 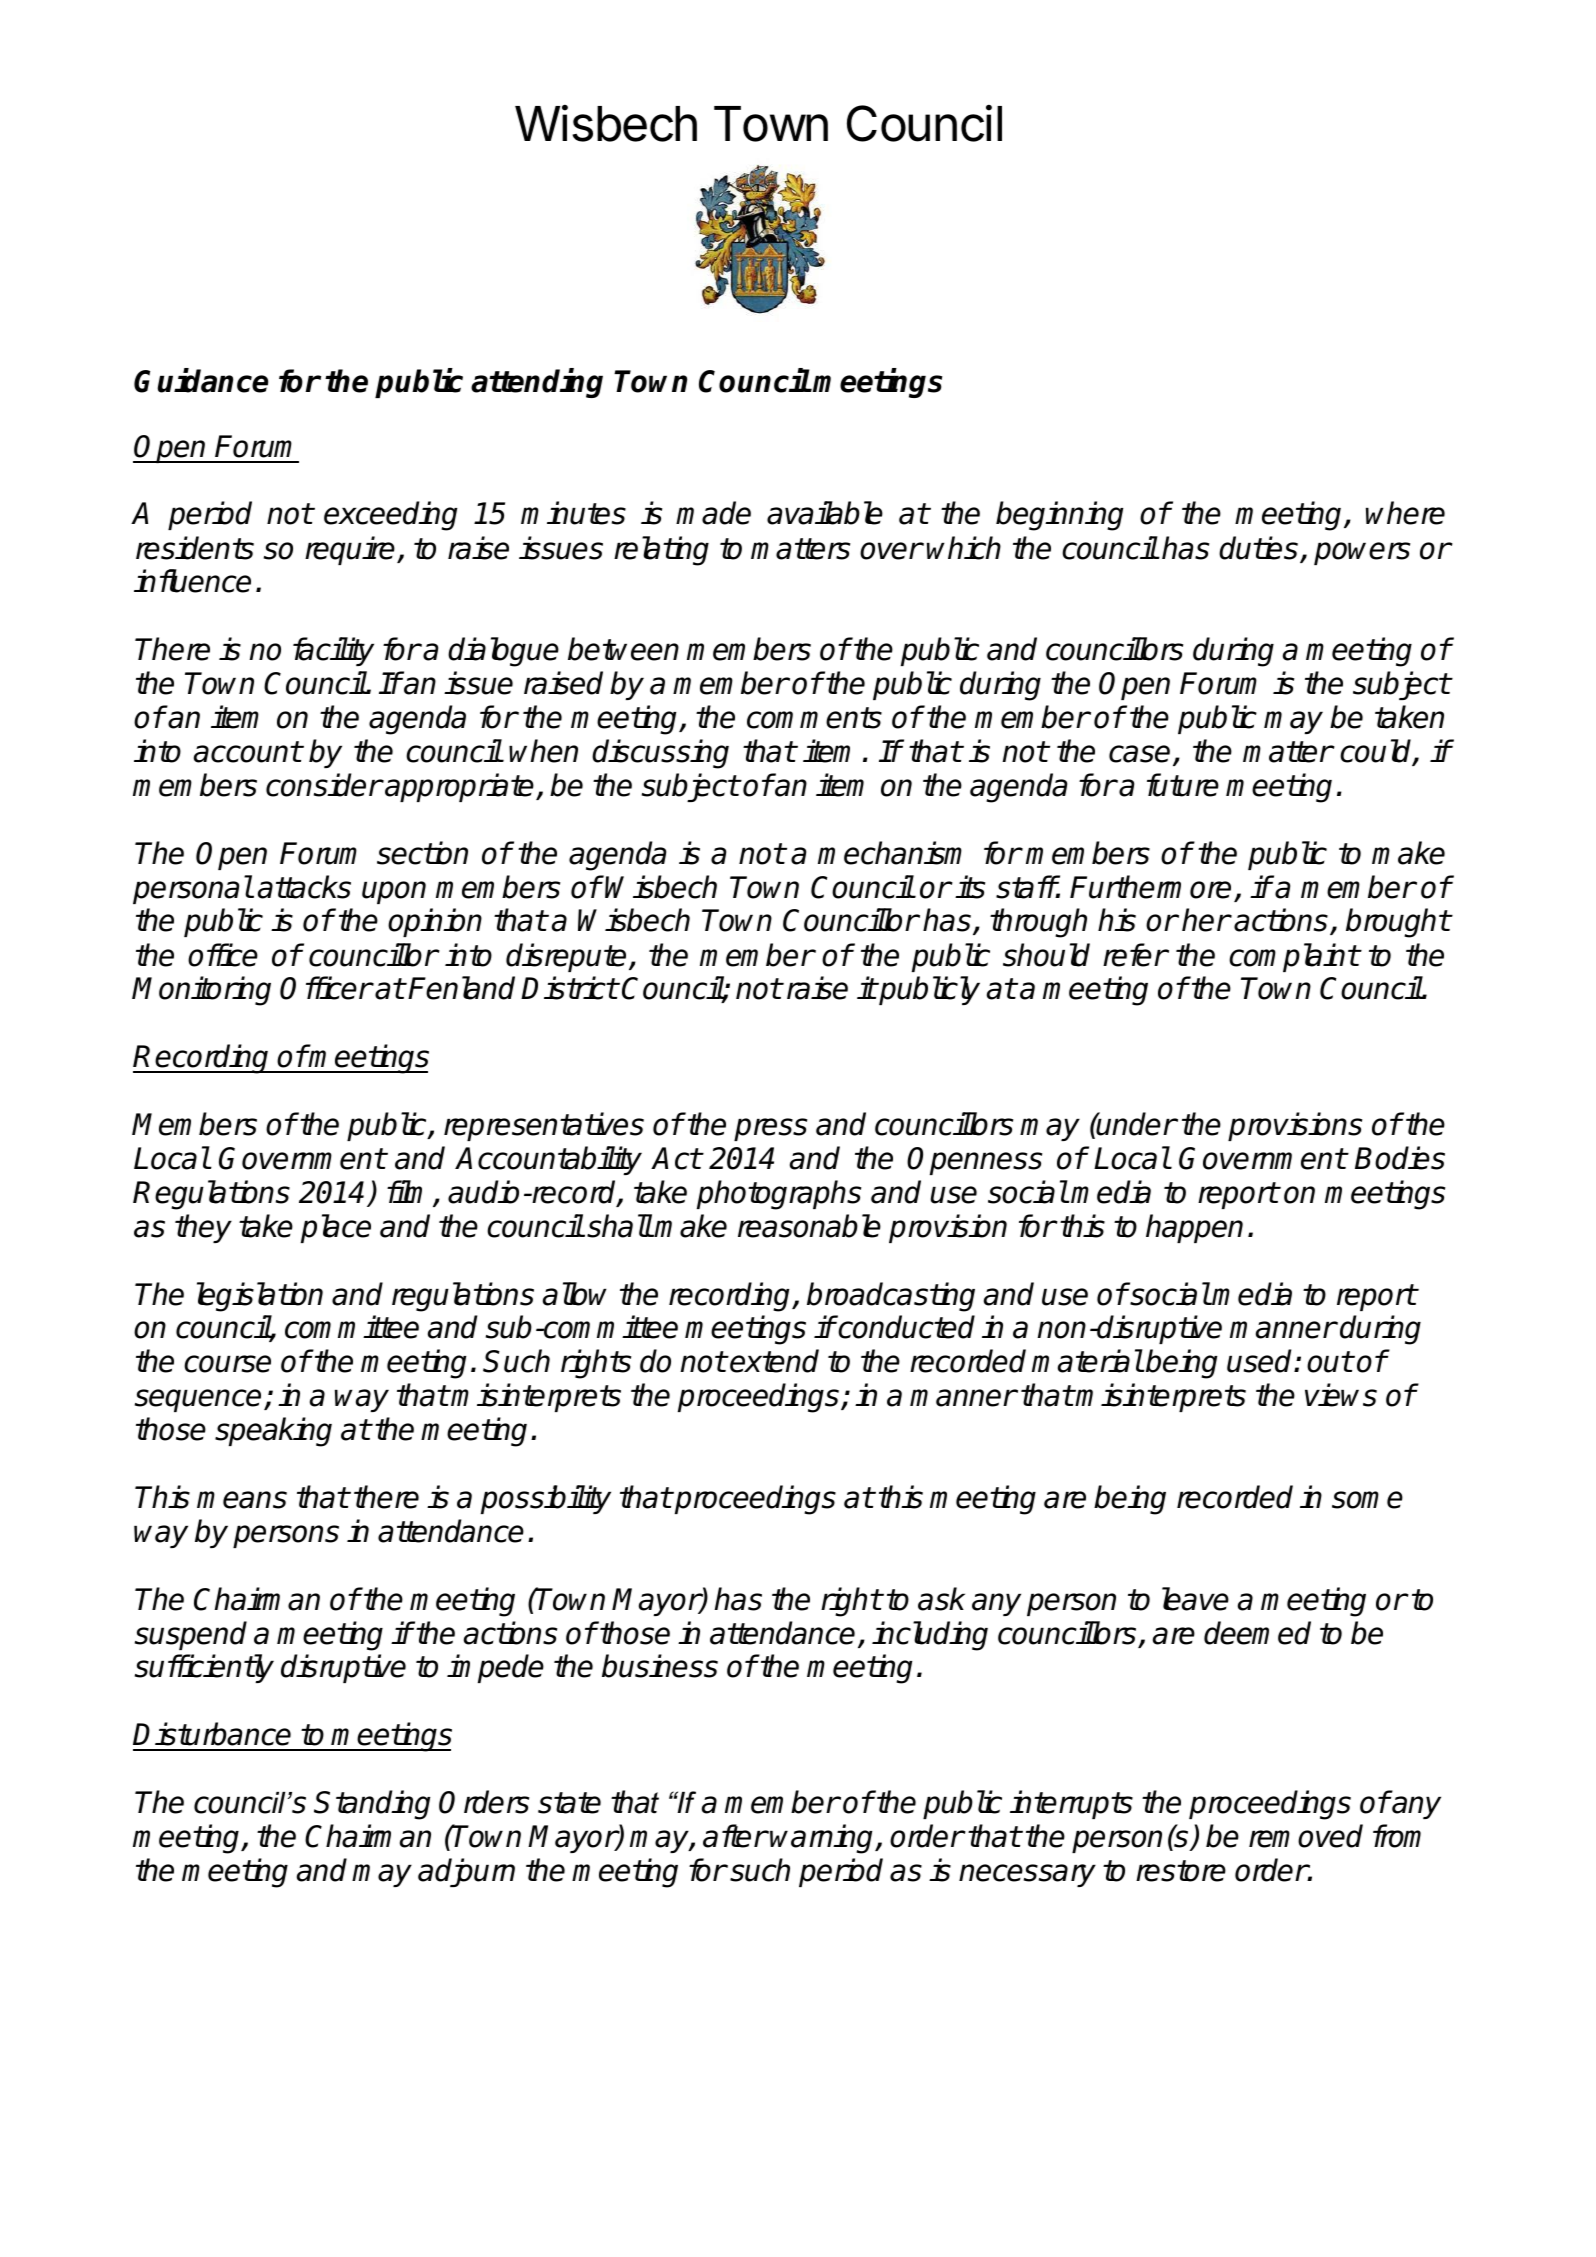 I want to click on Bodies, so click(x=1400, y=1158).
